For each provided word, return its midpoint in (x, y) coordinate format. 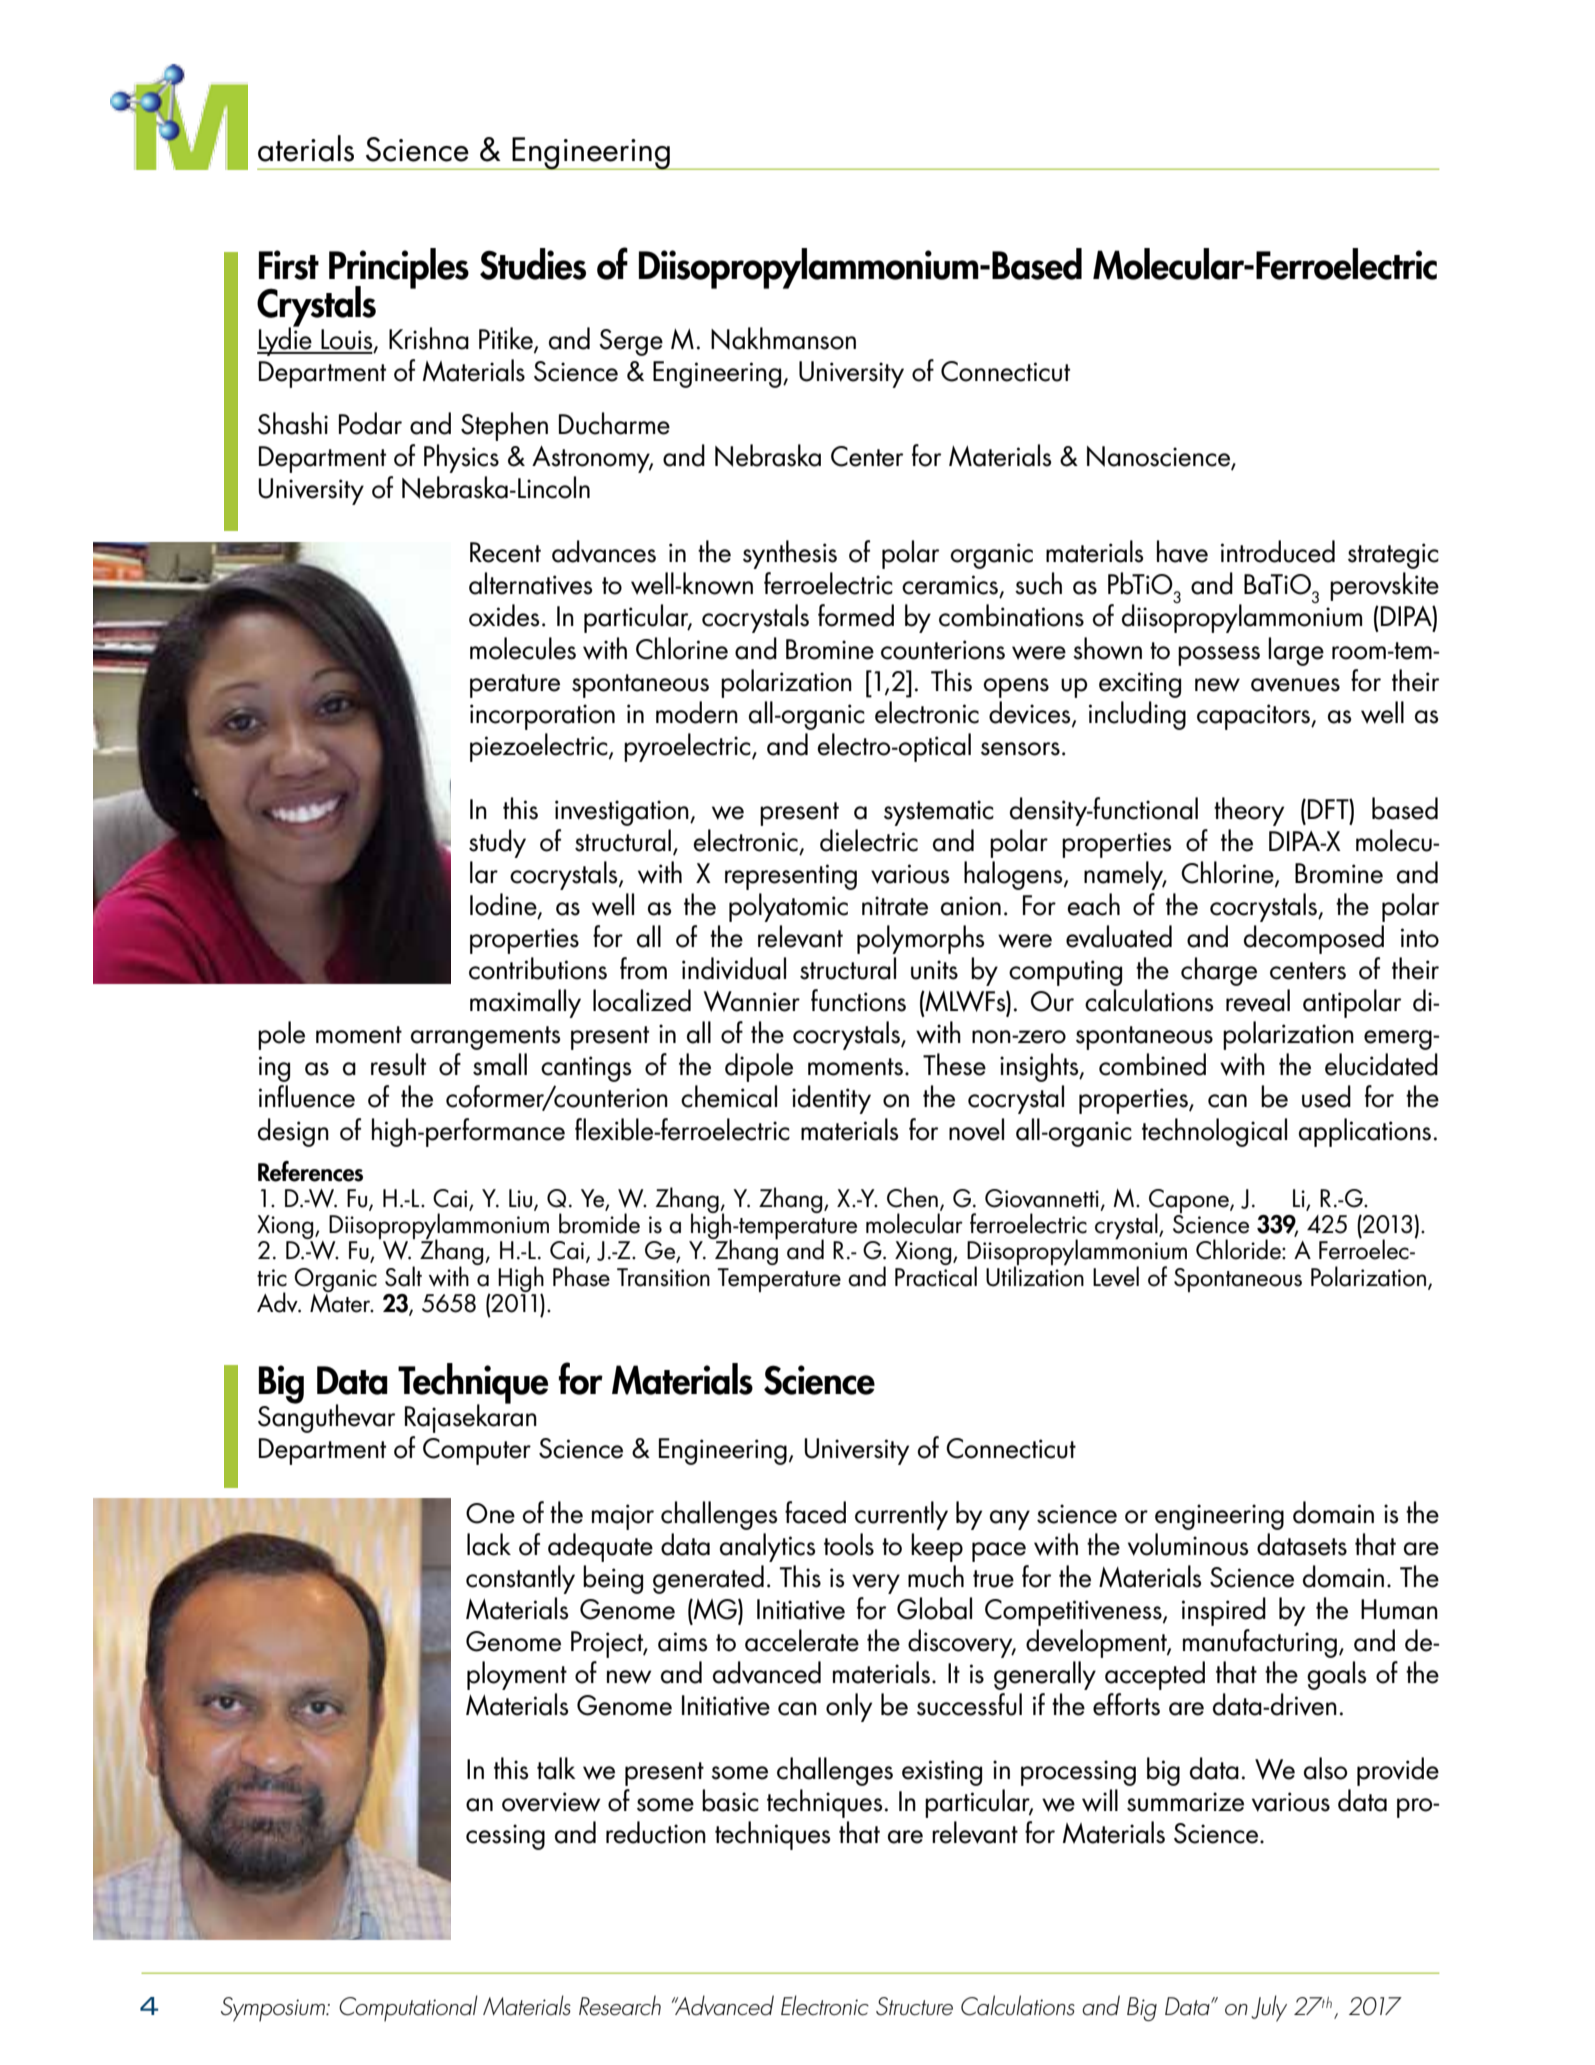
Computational (408, 2008)
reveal (1258, 1000)
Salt (403, 1276)
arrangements (486, 1038)
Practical (936, 1275)
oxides (504, 615)
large (1296, 651)
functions (858, 1000)
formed (856, 615)
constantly (520, 1579)
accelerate (802, 1640)
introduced (1278, 551)
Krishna (429, 338)
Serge (631, 342)
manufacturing (1260, 1643)
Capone (1190, 1202)
